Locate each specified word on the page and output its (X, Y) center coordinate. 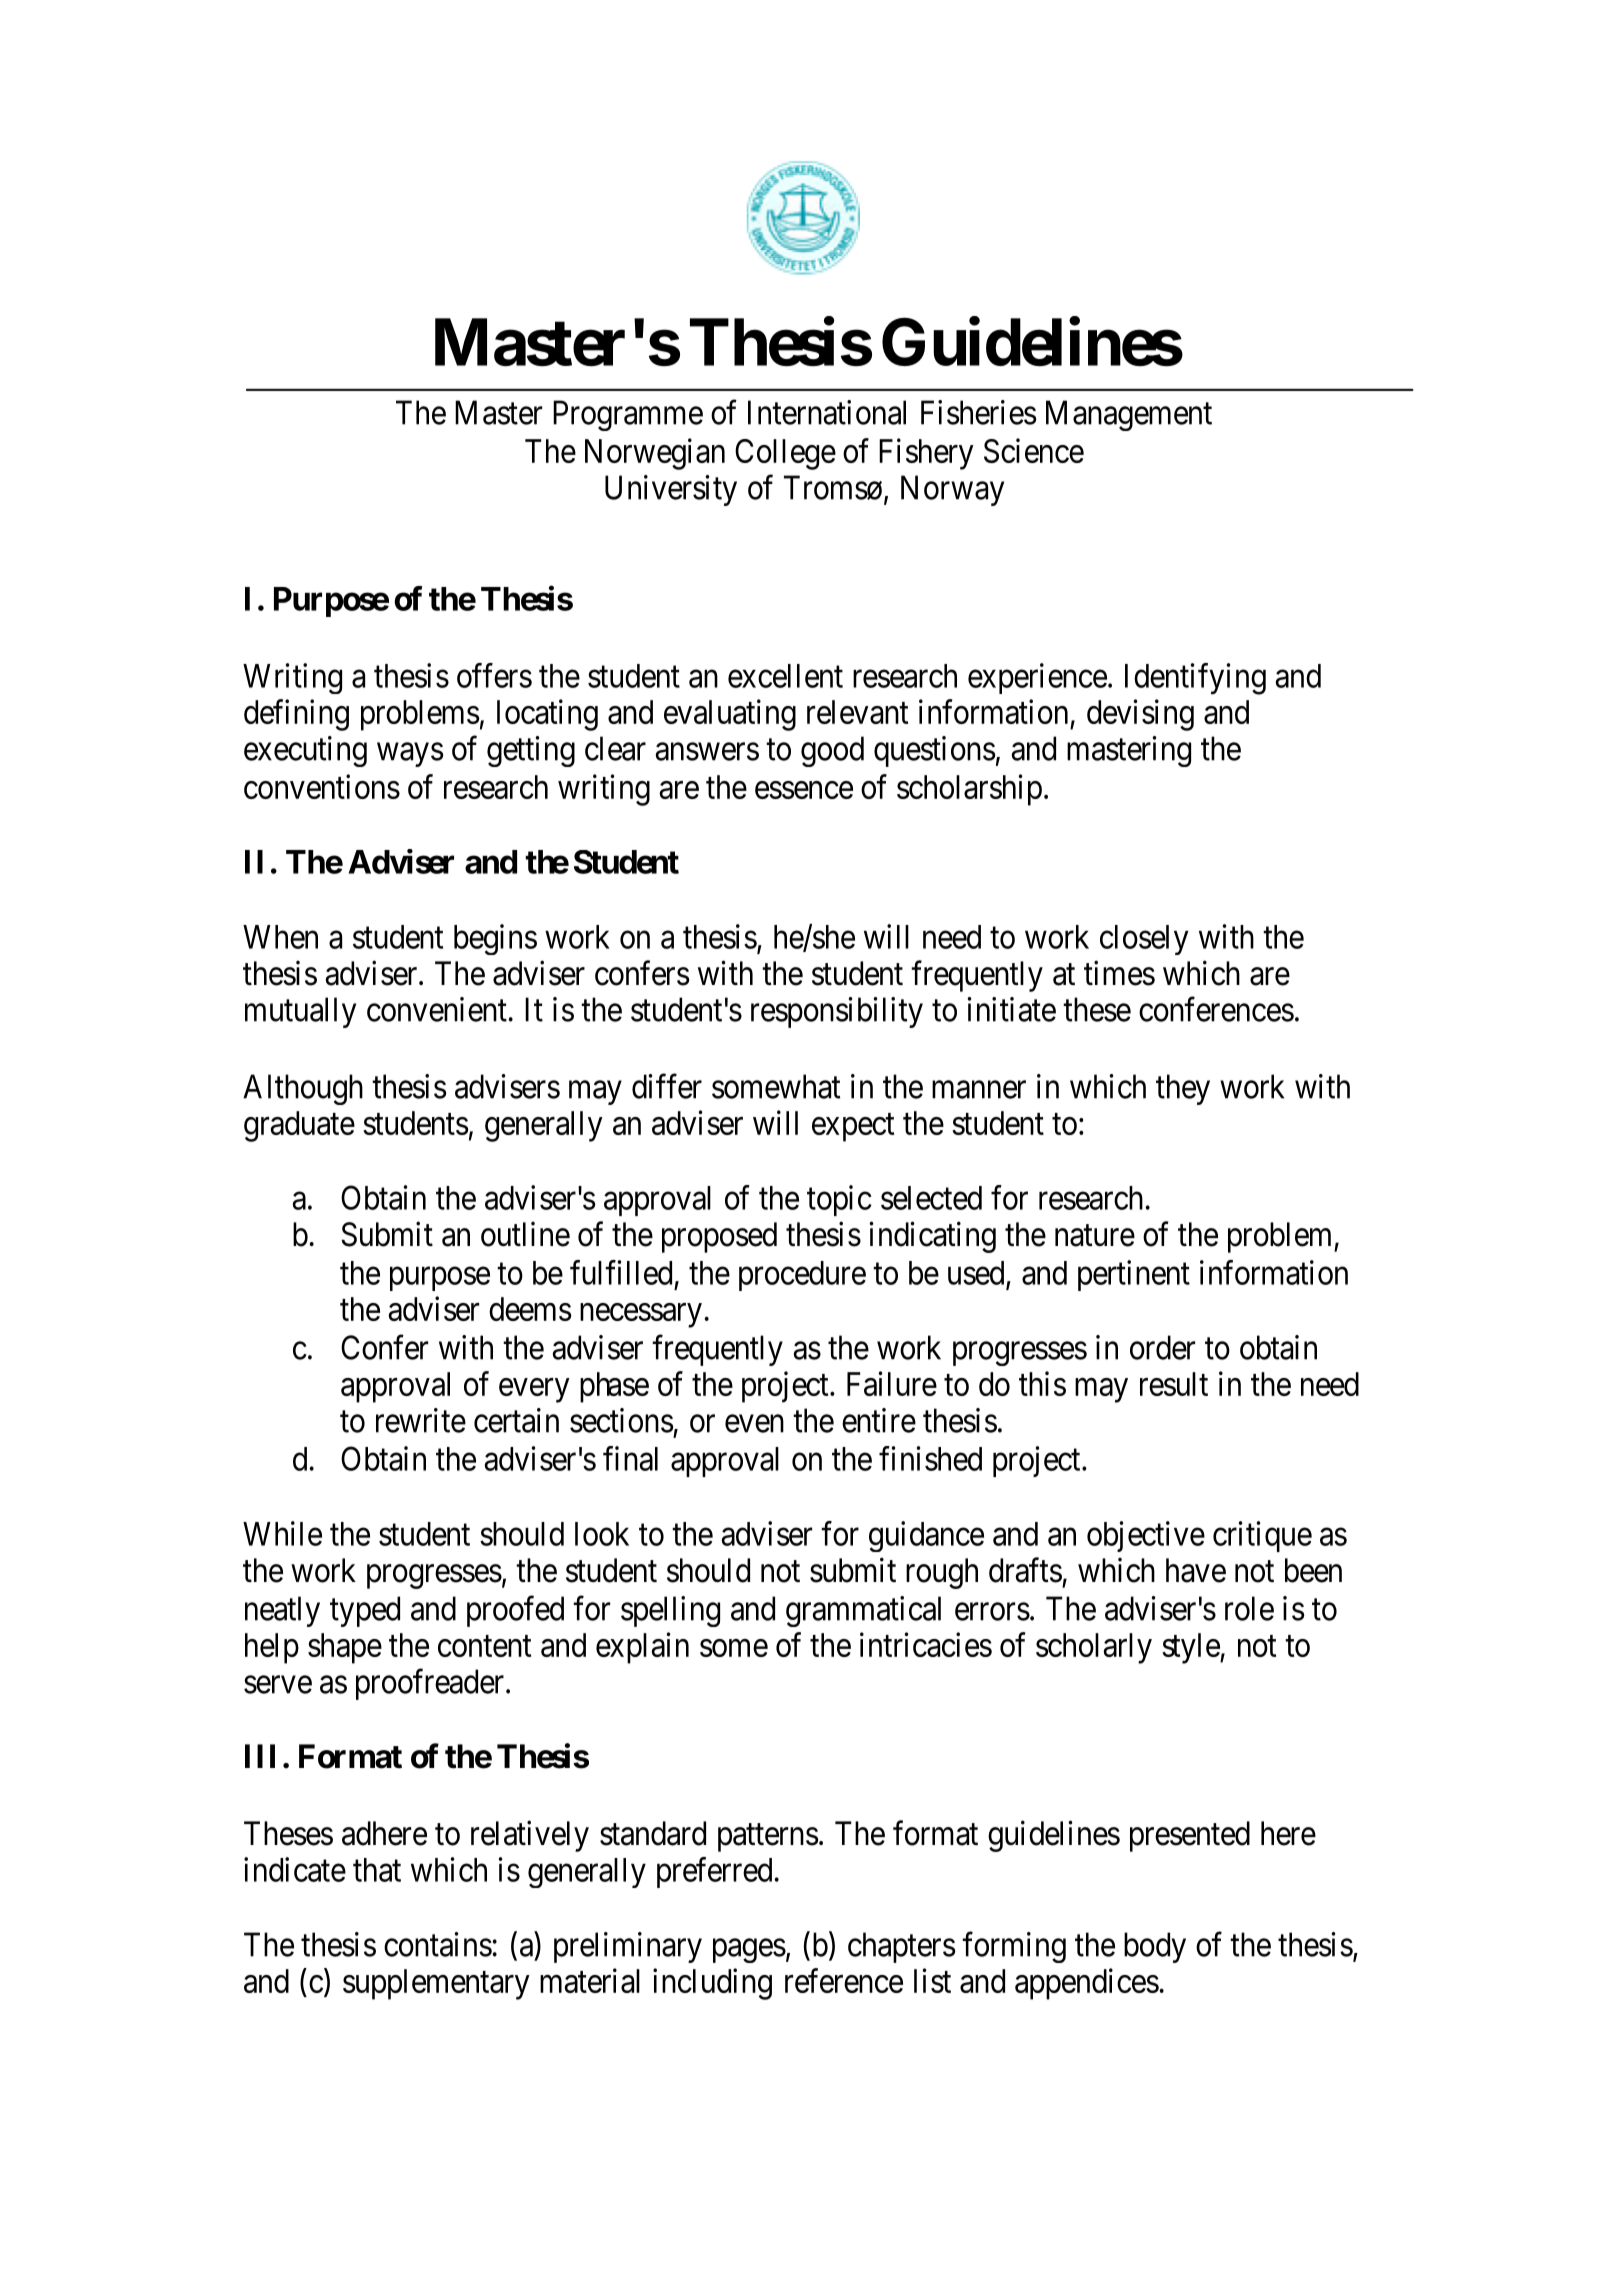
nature (1095, 1236)
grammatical (863, 1611)
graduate (299, 1126)
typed (365, 1611)
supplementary (436, 1984)
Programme (628, 415)
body (1155, 1947)
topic (839, 1200)
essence (804, 790)
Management (1129, 415)
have (1196, 1570)
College (785, 454)
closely (1144, 940)
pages (749, 1951)
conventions (322, 786)
